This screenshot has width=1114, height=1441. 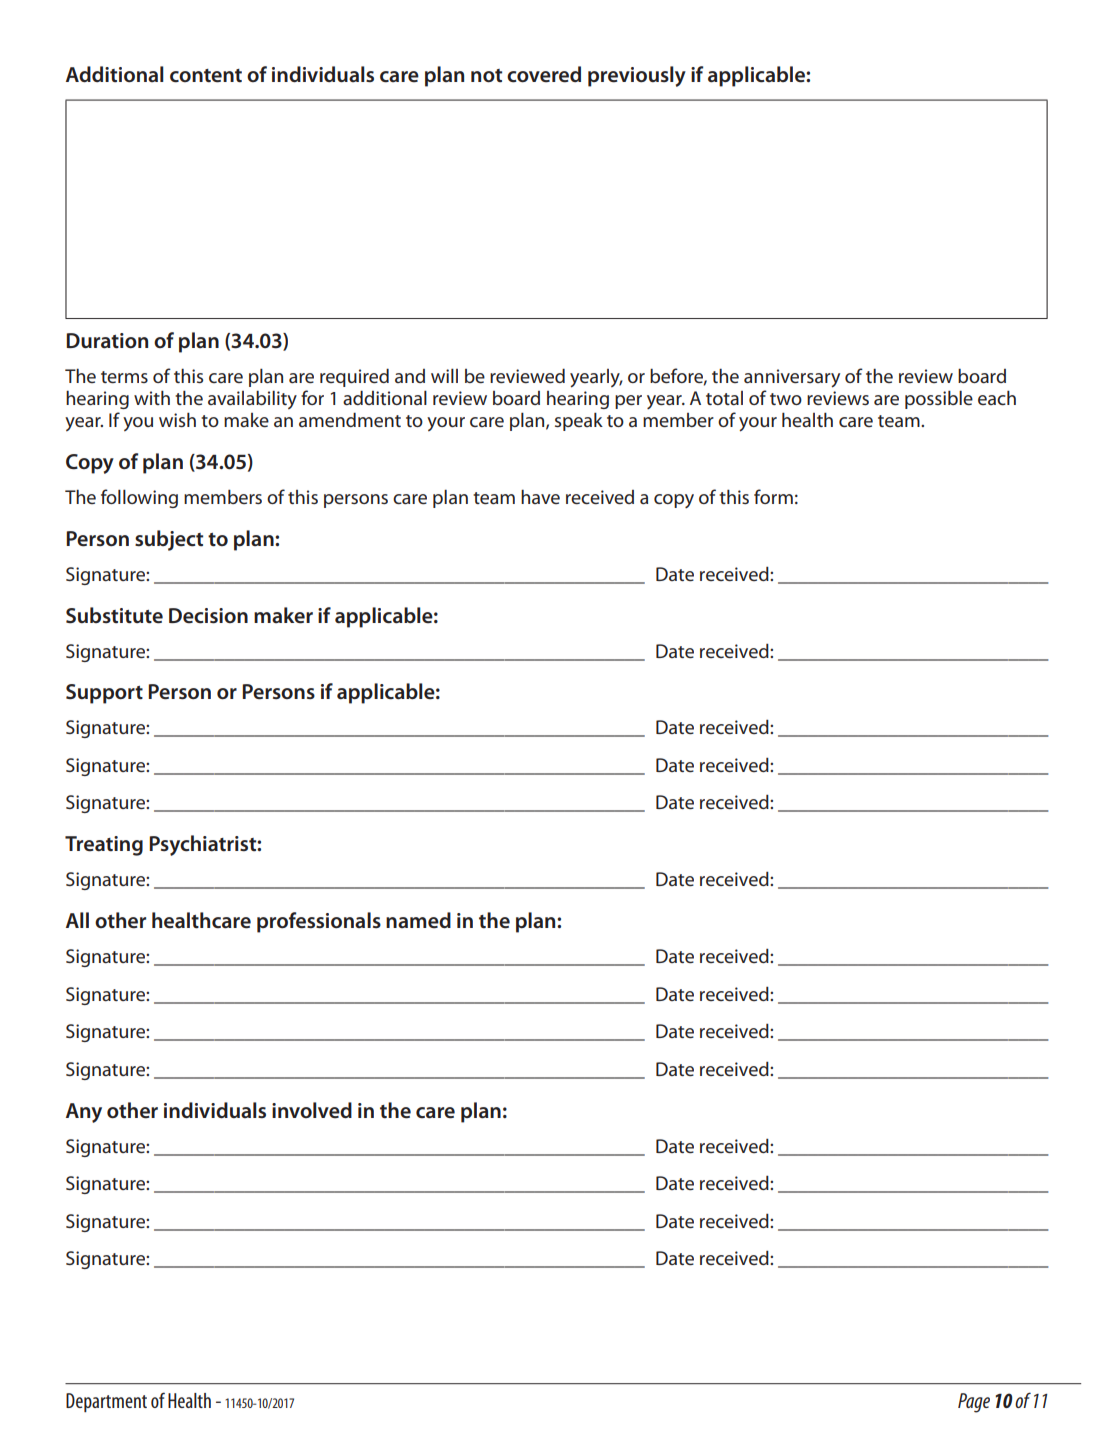 I want to click on form, so click(x=773, y=496).
